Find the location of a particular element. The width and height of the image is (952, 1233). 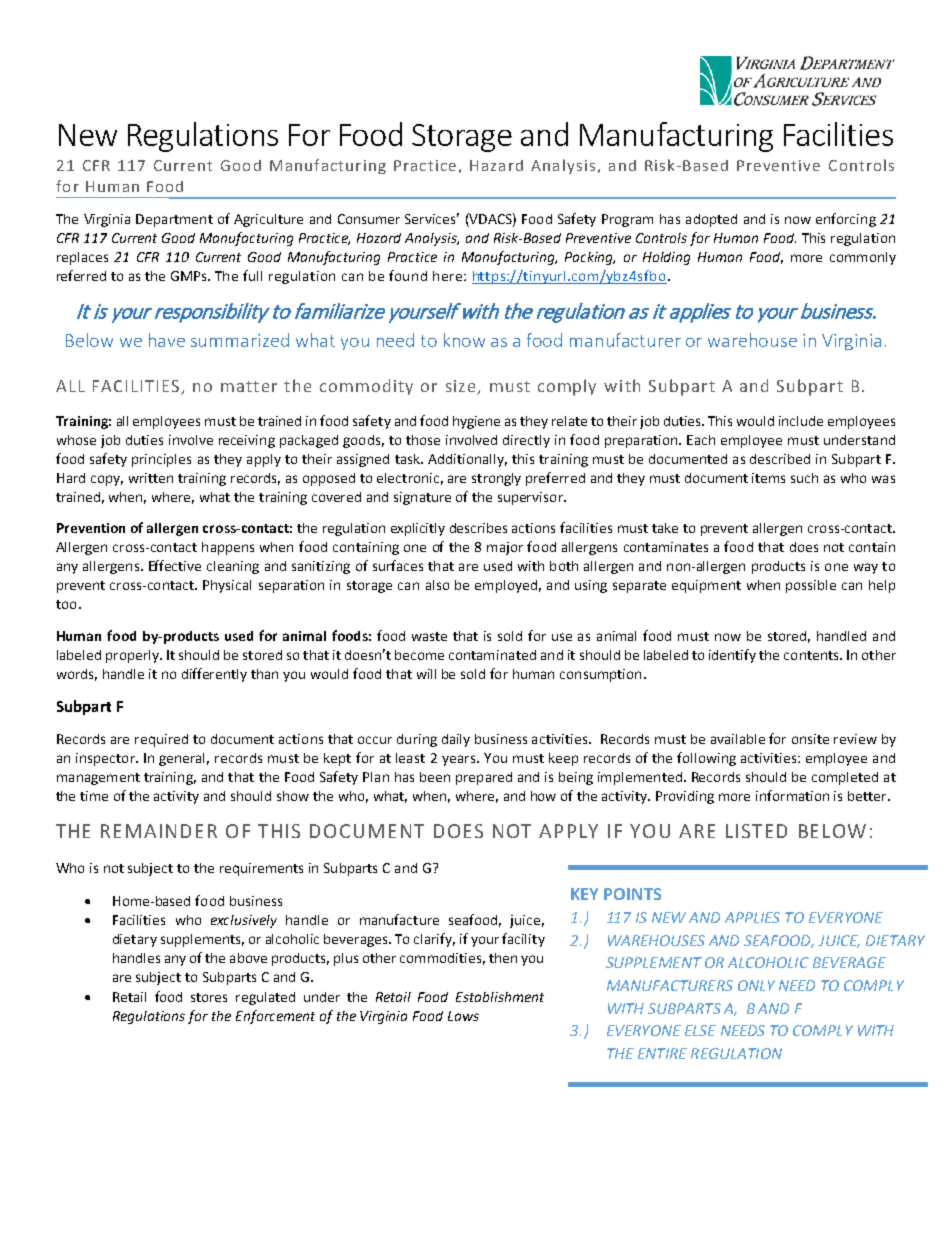

described is located at coordinates (780, 459).
